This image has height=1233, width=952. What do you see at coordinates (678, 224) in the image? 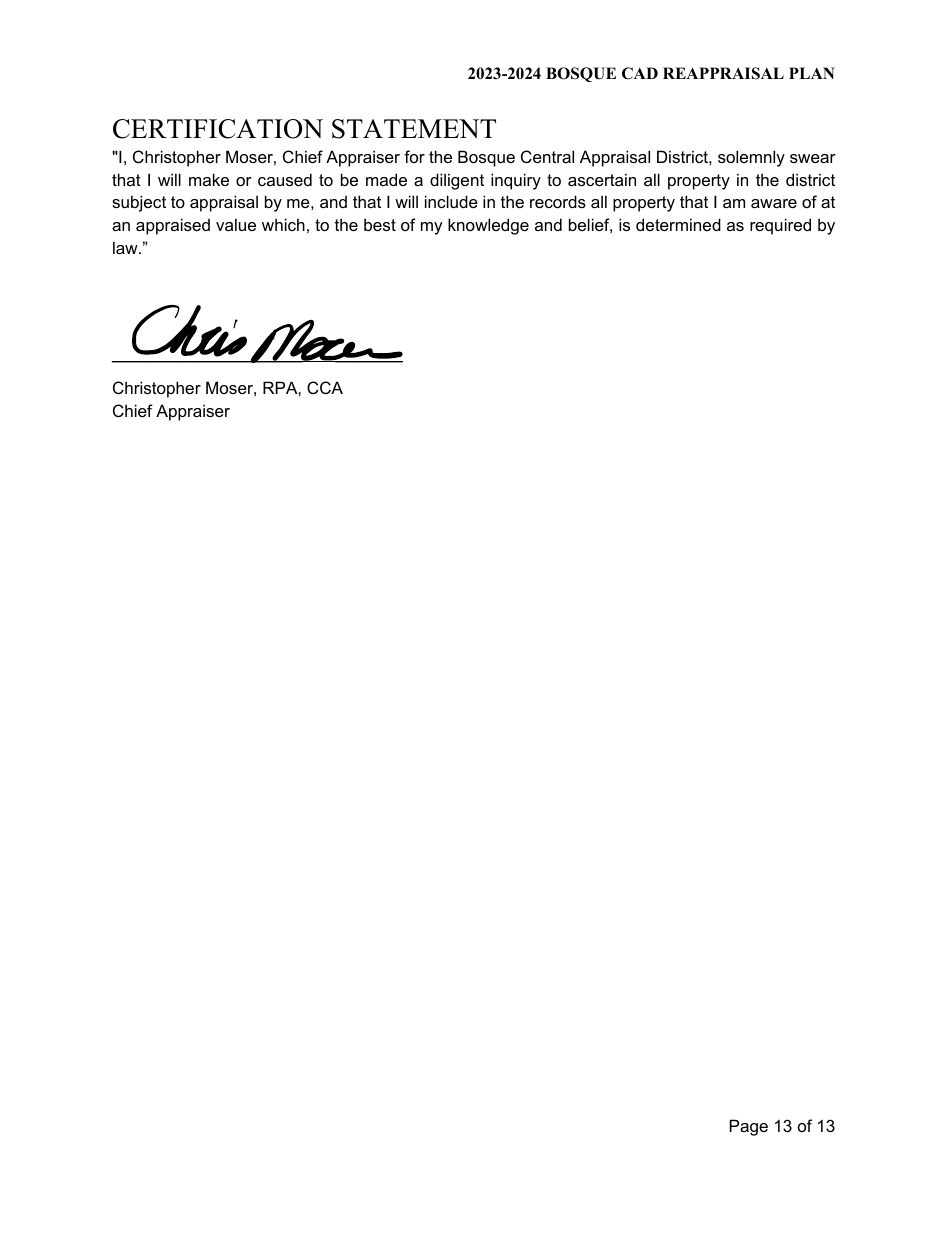
I see `determined` at bounding box center [678, 224].
